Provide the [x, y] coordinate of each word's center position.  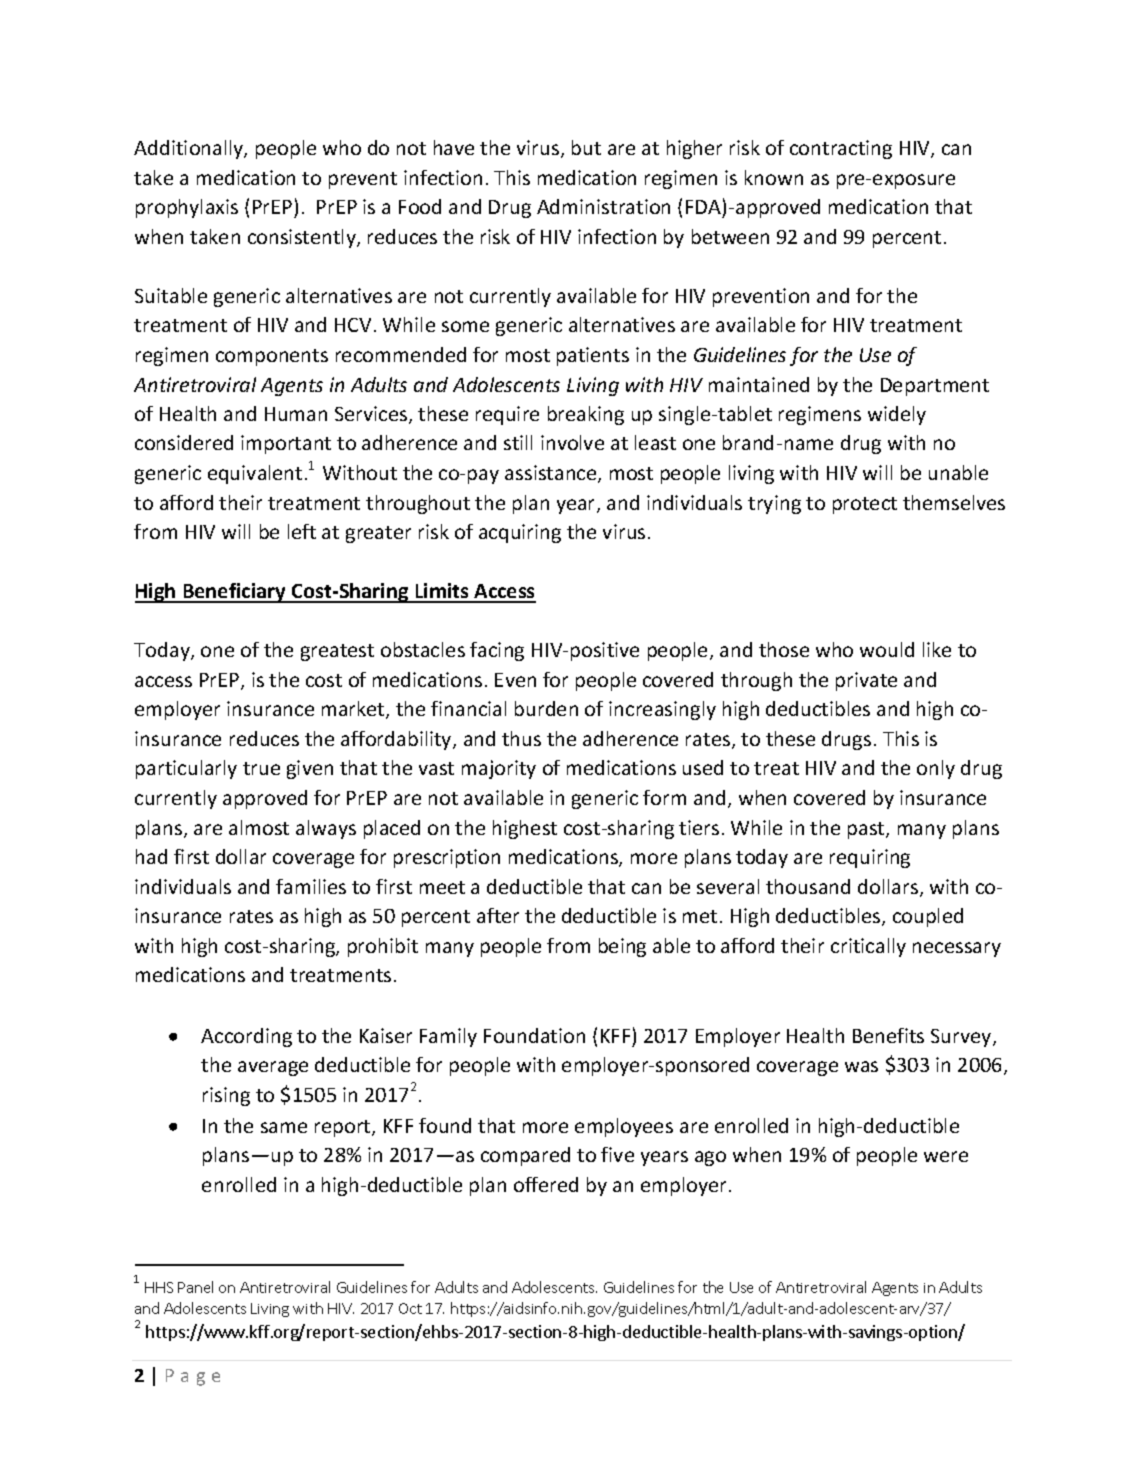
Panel [195, 1287]
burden [546, 708]
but [586, 147]
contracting [841, 149]
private [866, 681]
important [286, 444]
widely [897, 415]
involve [572, 442]
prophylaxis [187, 208]
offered [546, 1184]
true [261, 768]
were [946, 1156]
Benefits [888, 1035]
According [246, 1037]
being [622, 947]
